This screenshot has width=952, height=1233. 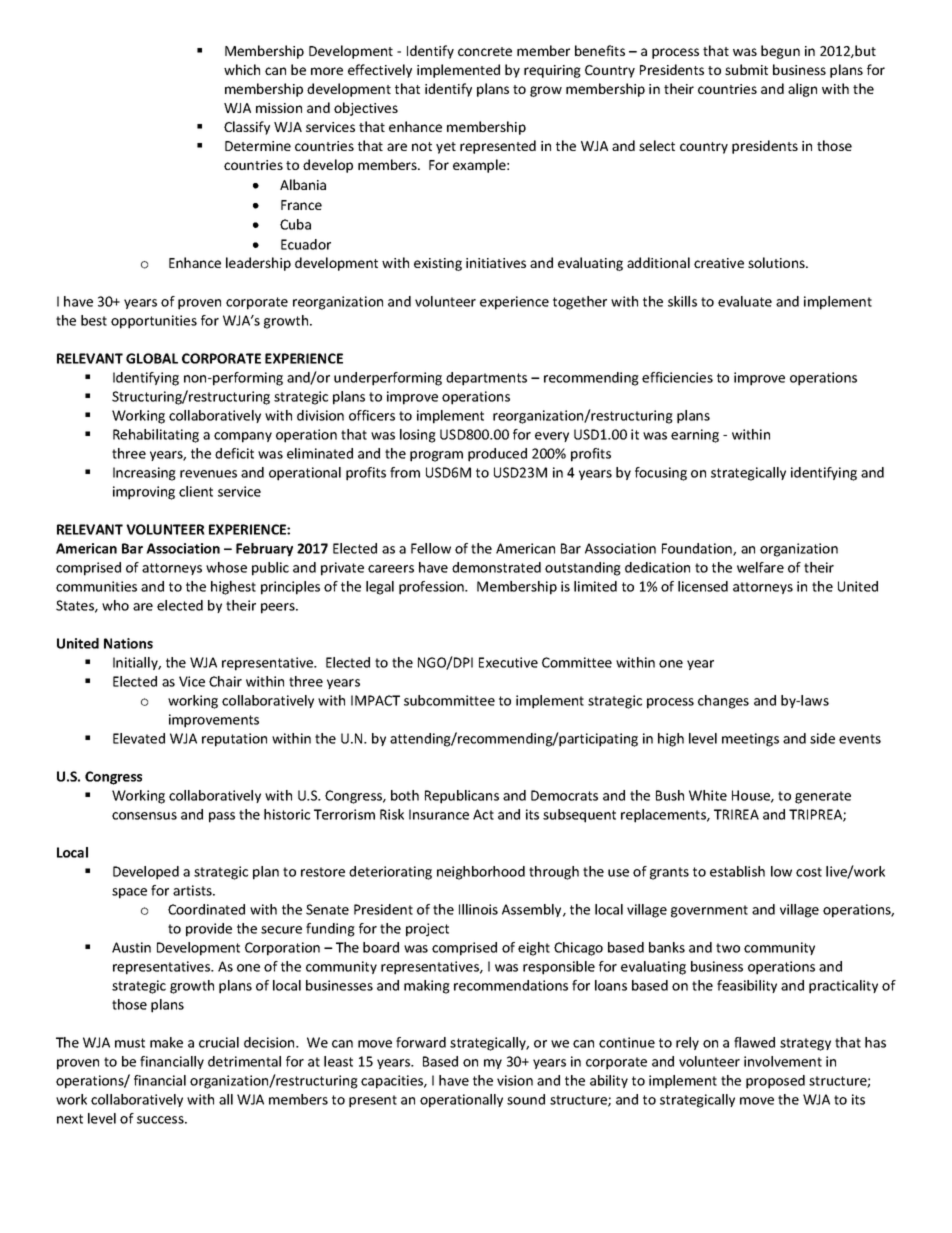 What do you see at coordinates (760, 567) in the screenshot?
I see `welfare` at bounding box center [760, 567].
